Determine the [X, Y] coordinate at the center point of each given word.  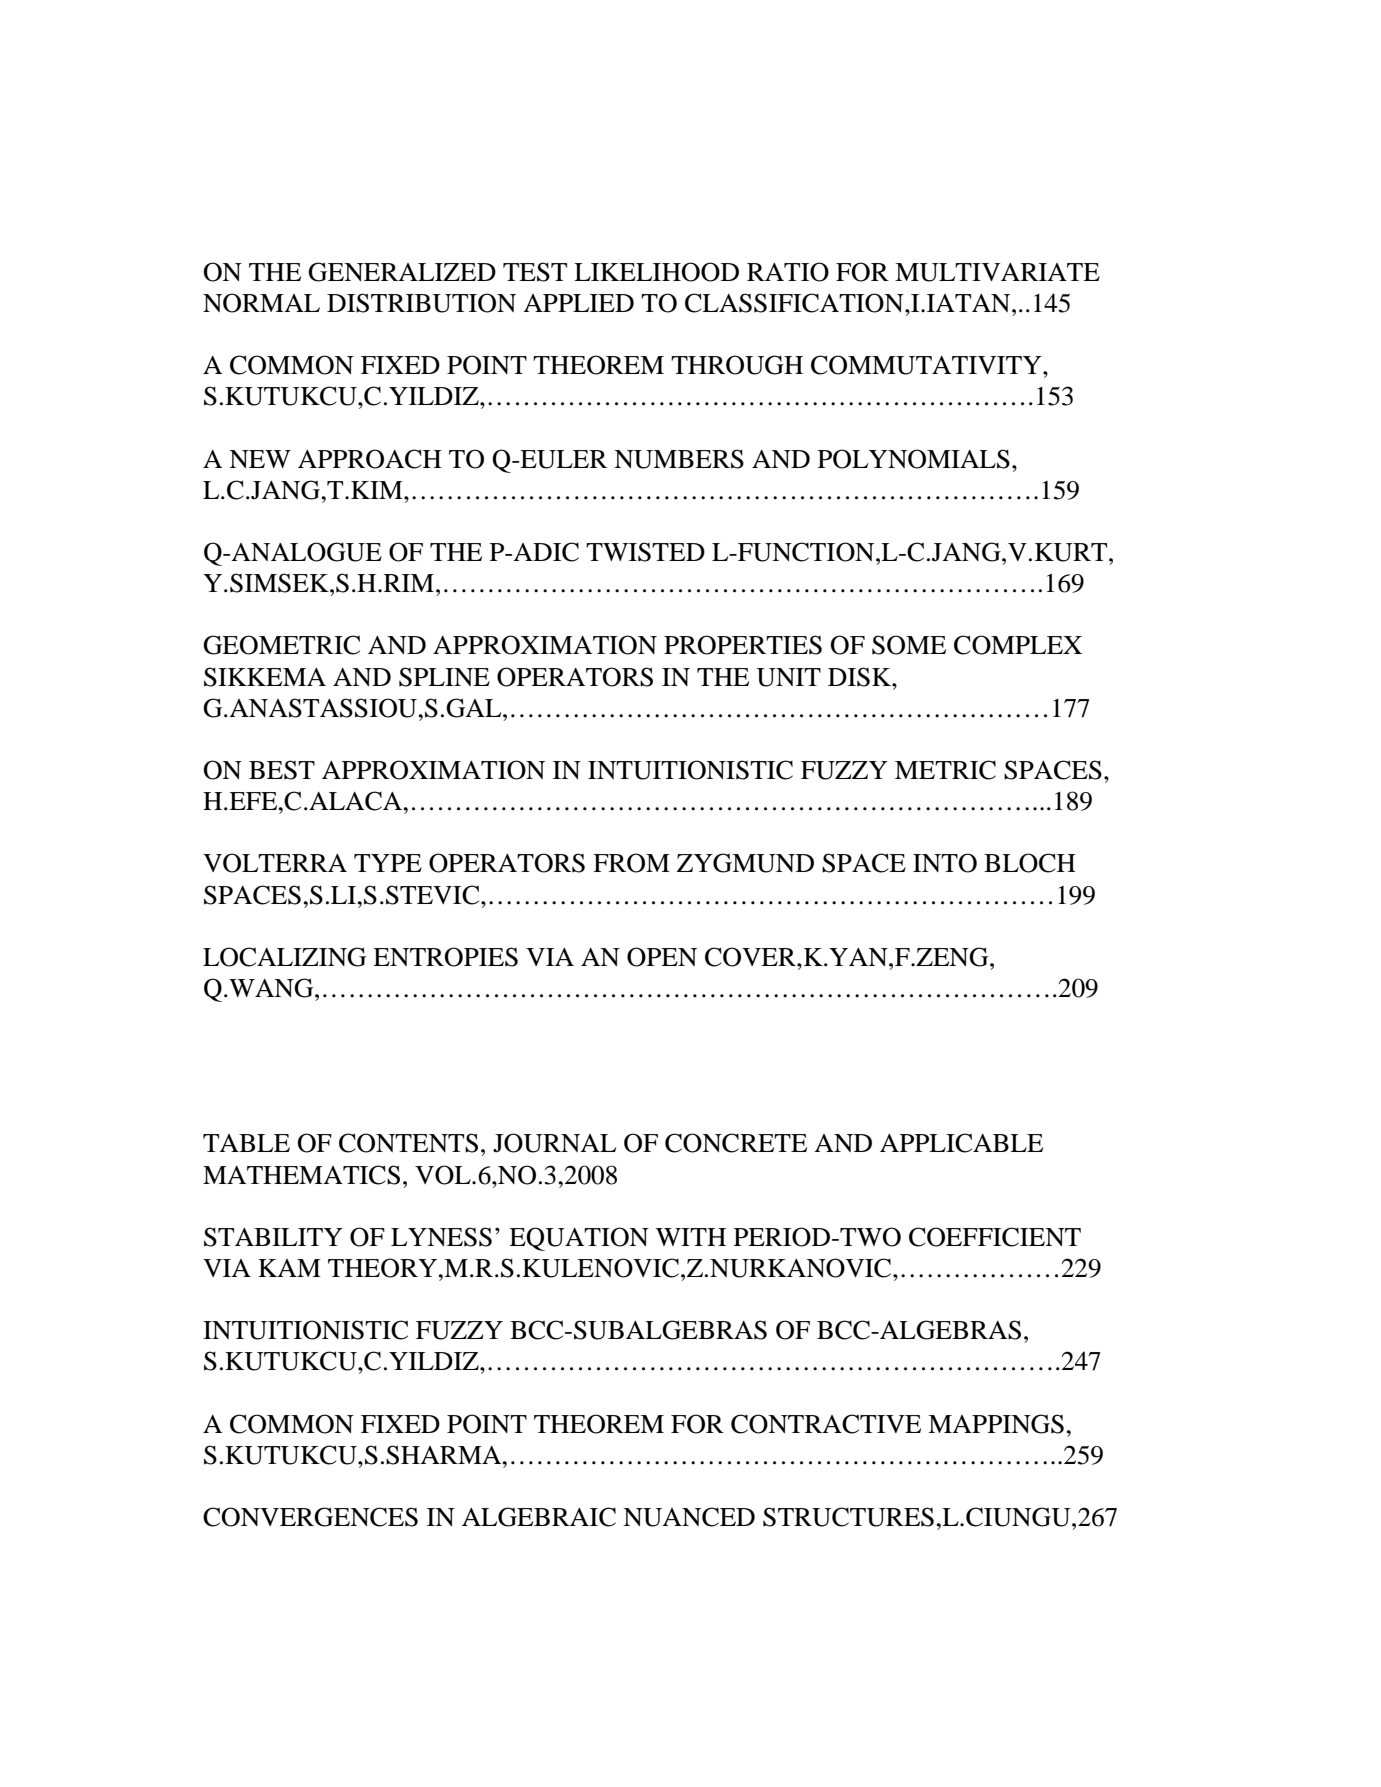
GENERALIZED [402, 272]
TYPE [388, 863]
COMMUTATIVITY [927, 365]
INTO [945, 863]
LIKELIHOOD [656, 272]
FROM [631, 863]
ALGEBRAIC [539, 1517]
